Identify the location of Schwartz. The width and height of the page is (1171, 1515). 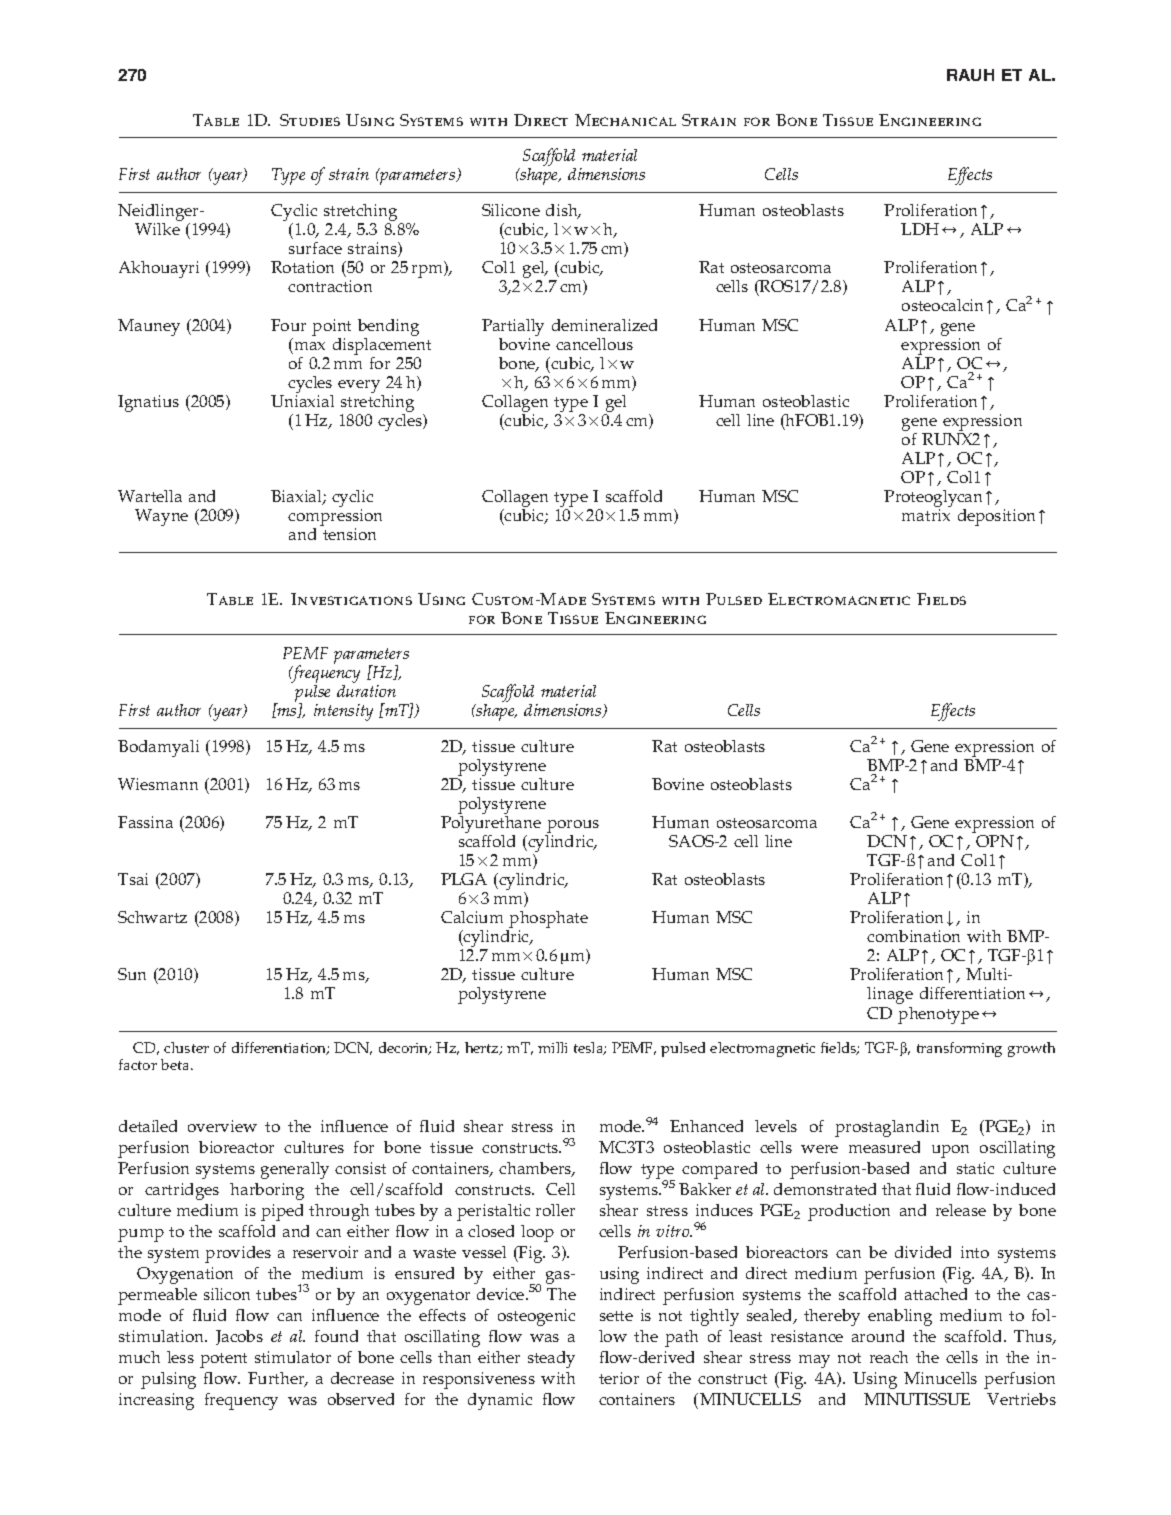
(152, 917).
